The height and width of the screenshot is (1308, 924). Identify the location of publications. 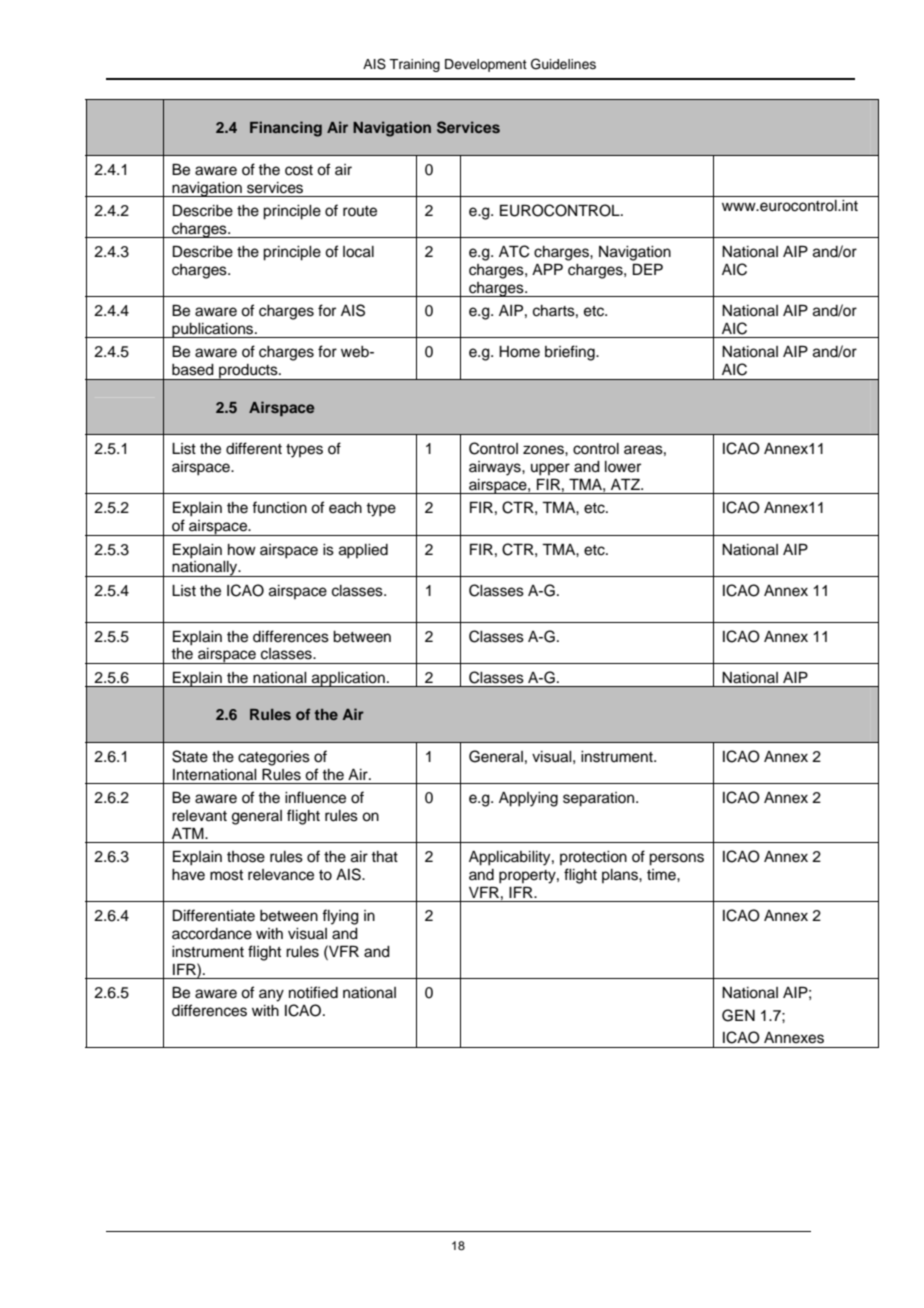
(213, 330).
